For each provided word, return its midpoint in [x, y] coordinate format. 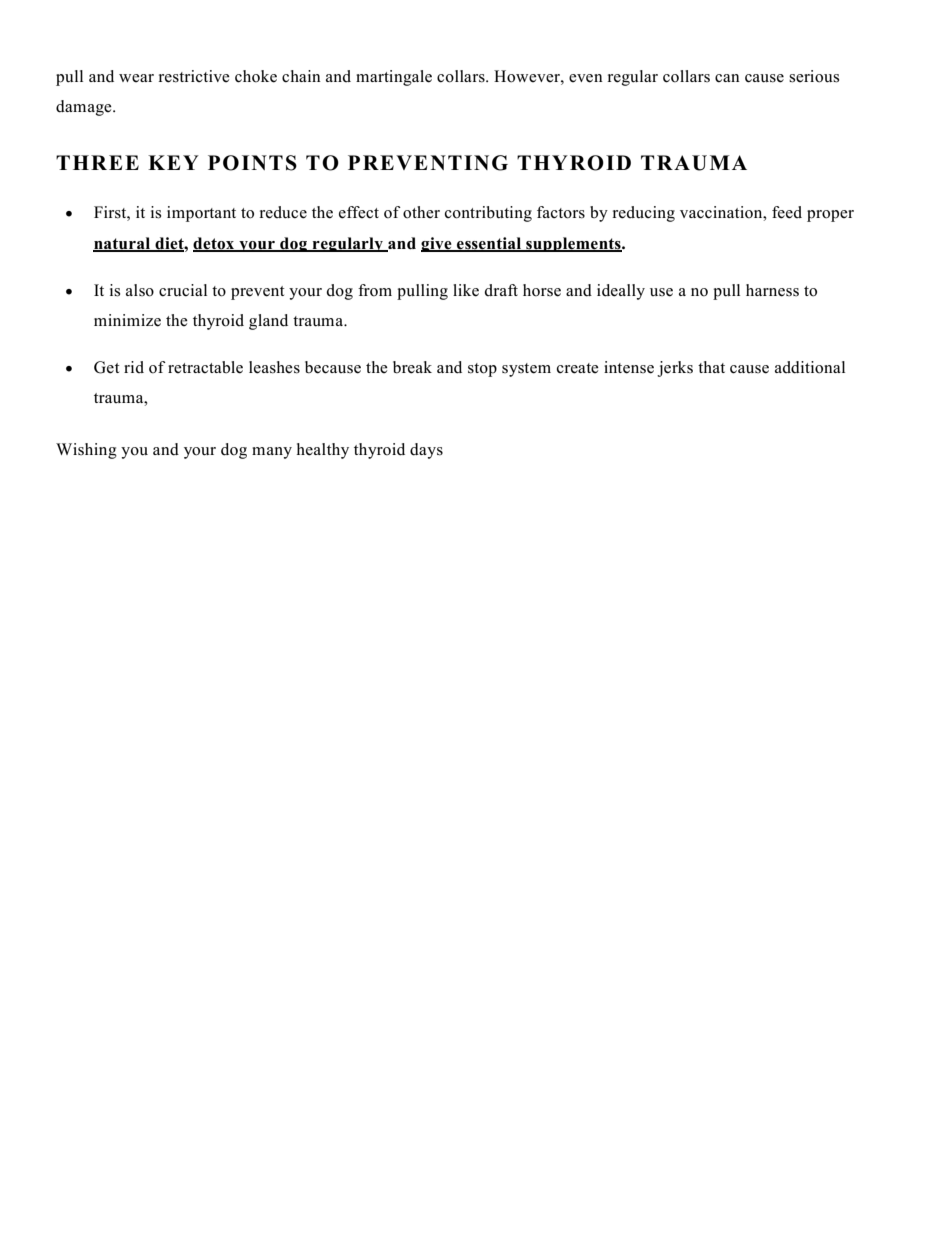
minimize [127, 320]
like [466, 290]
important [201, 214]
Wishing [86, 451]
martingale [394, 78]
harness [772, 290]
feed [787, 212]
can [727, 78]
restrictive [194, 76]
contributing [488, 214]
